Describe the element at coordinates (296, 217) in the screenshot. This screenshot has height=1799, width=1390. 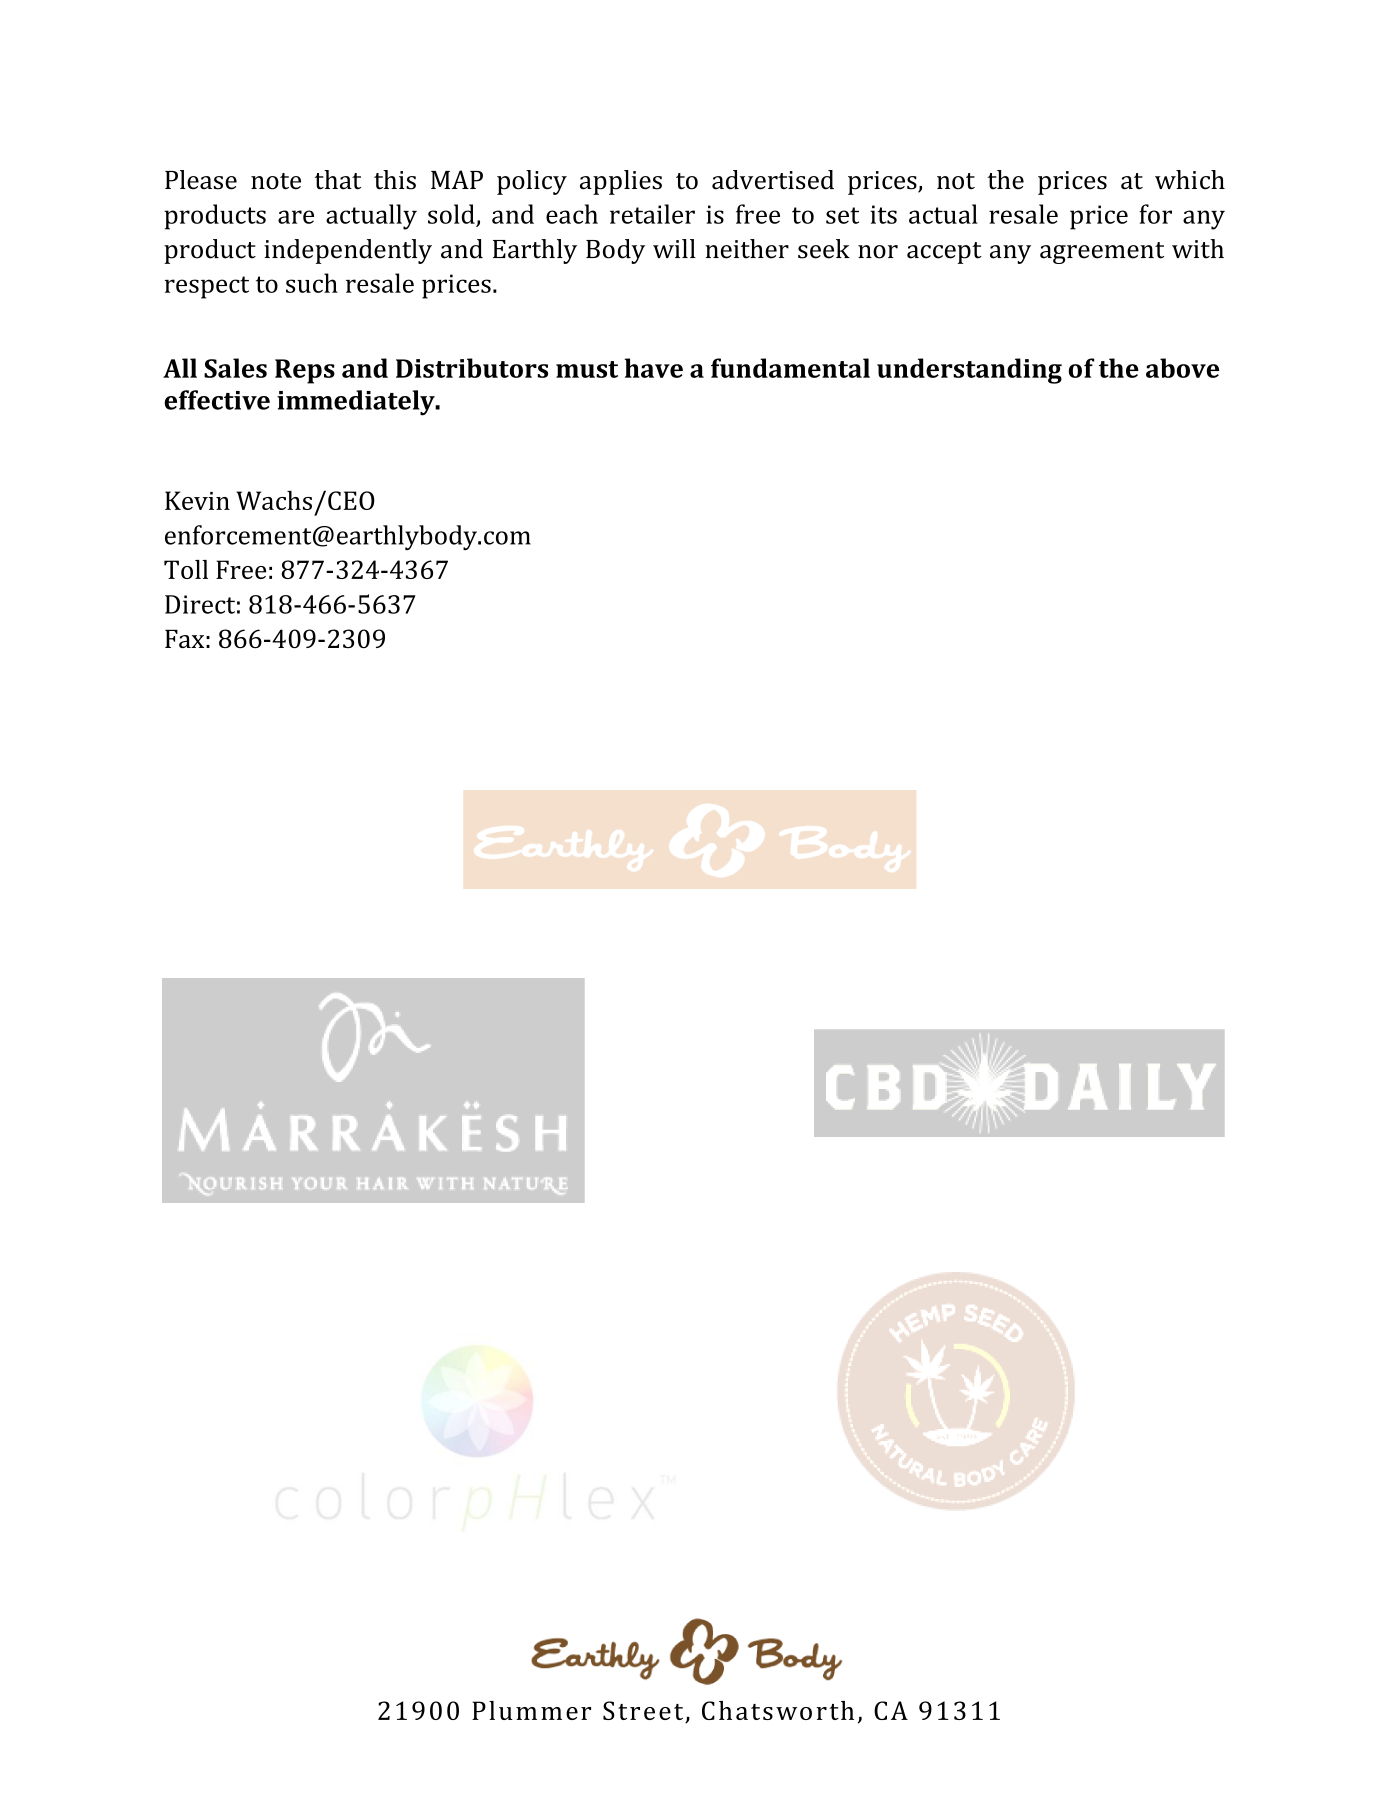
I see `are` at that location.
